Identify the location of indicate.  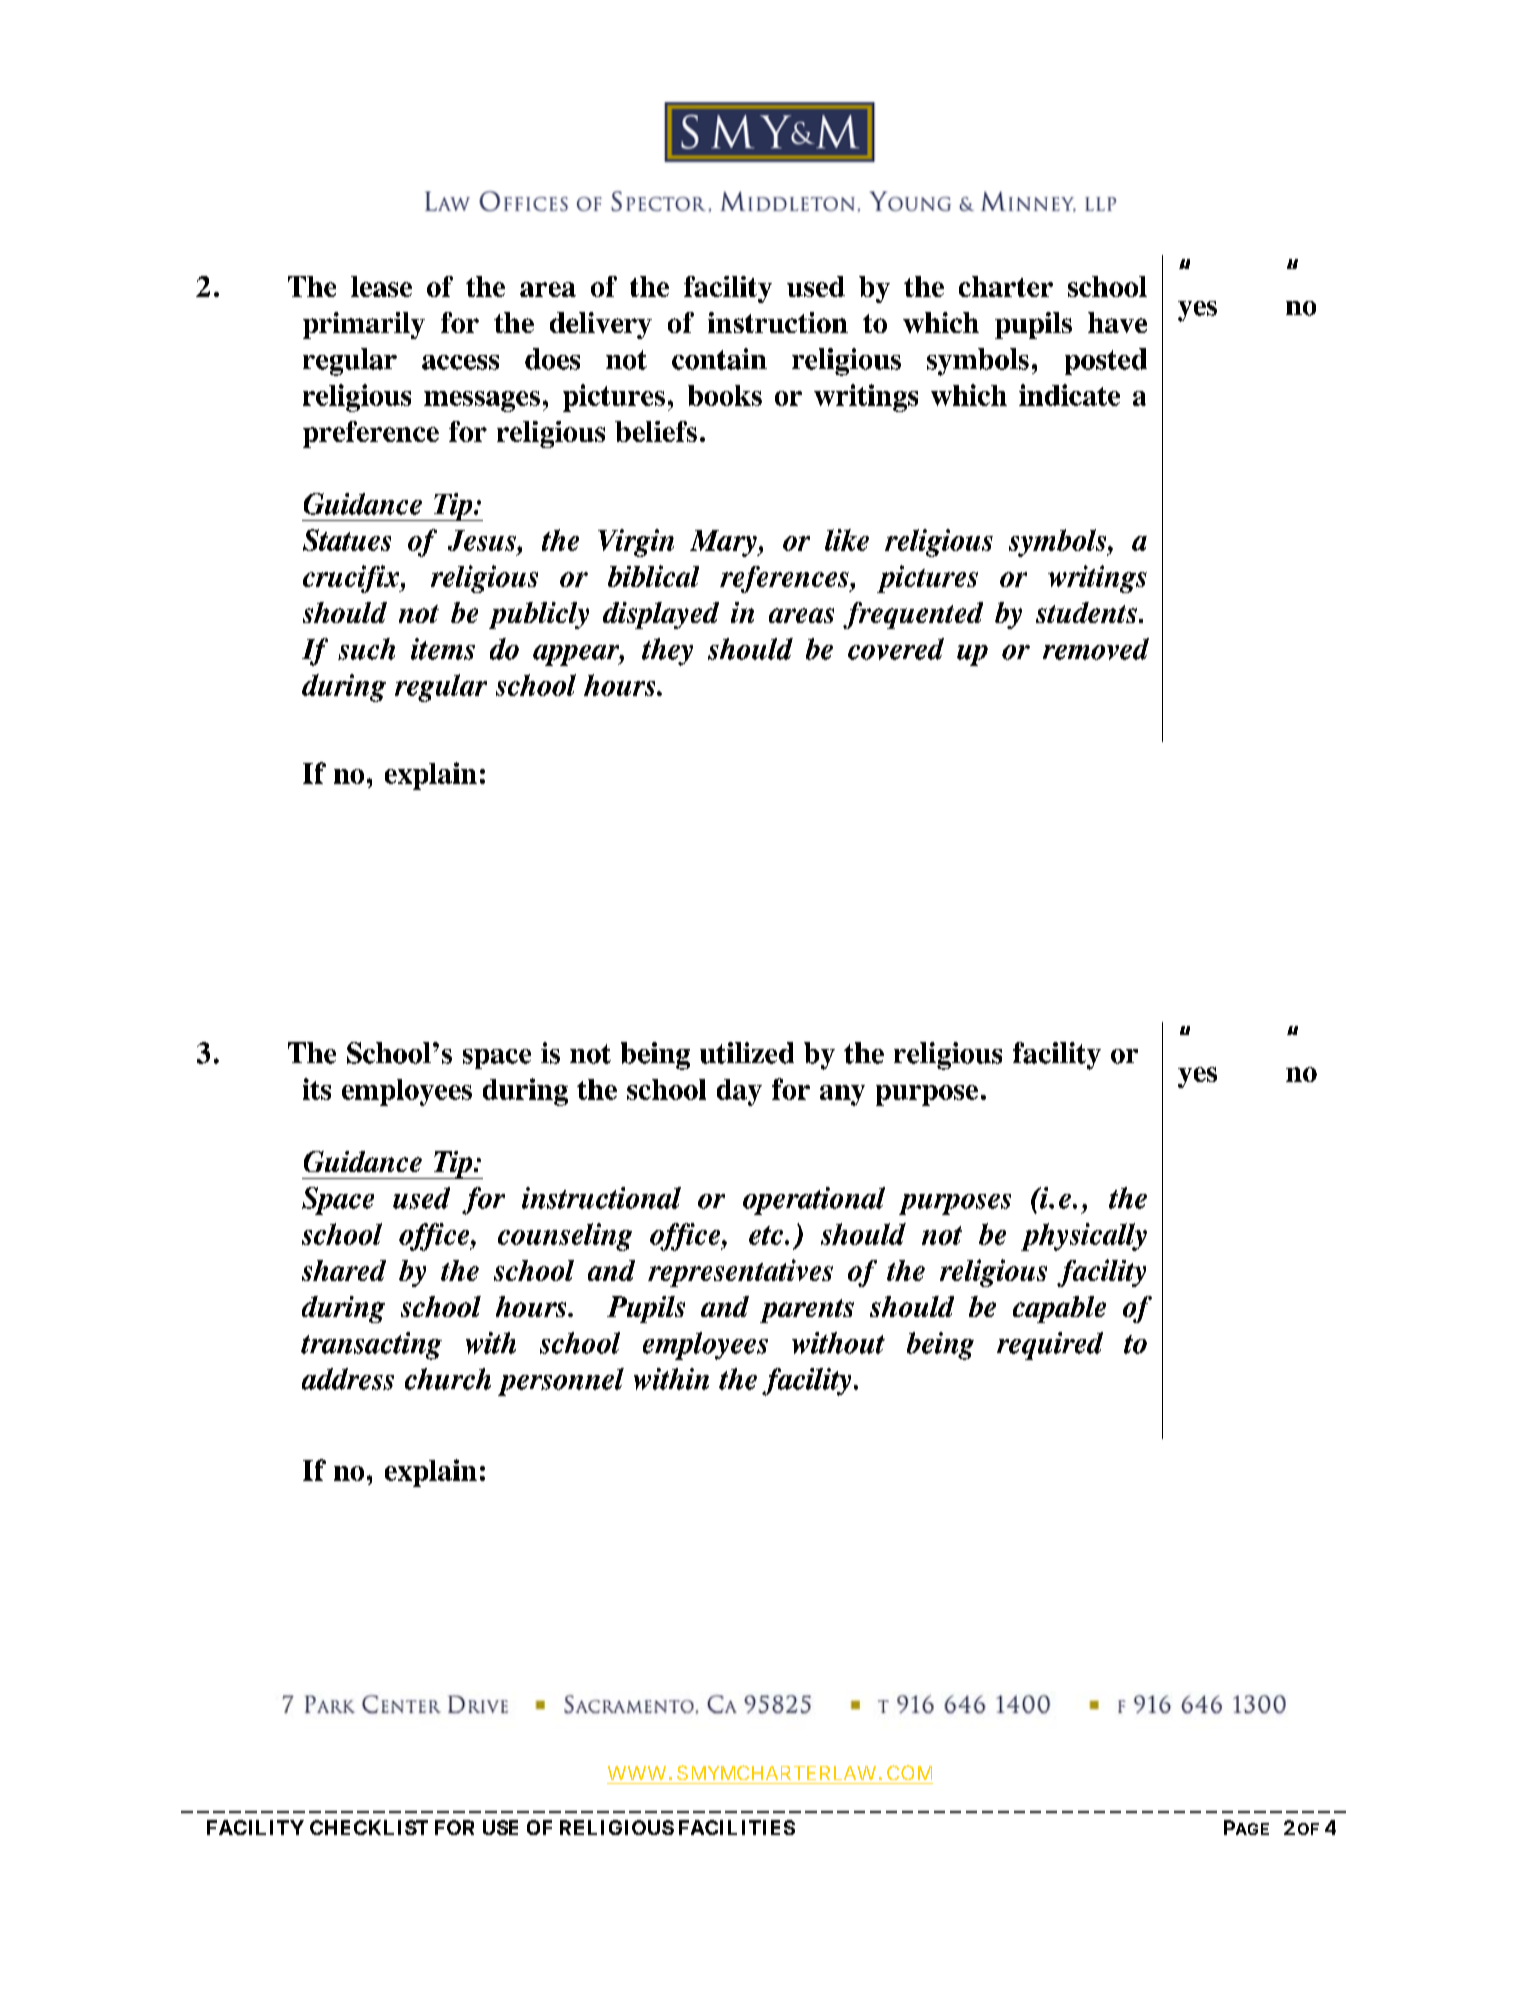
(1069, 395).
